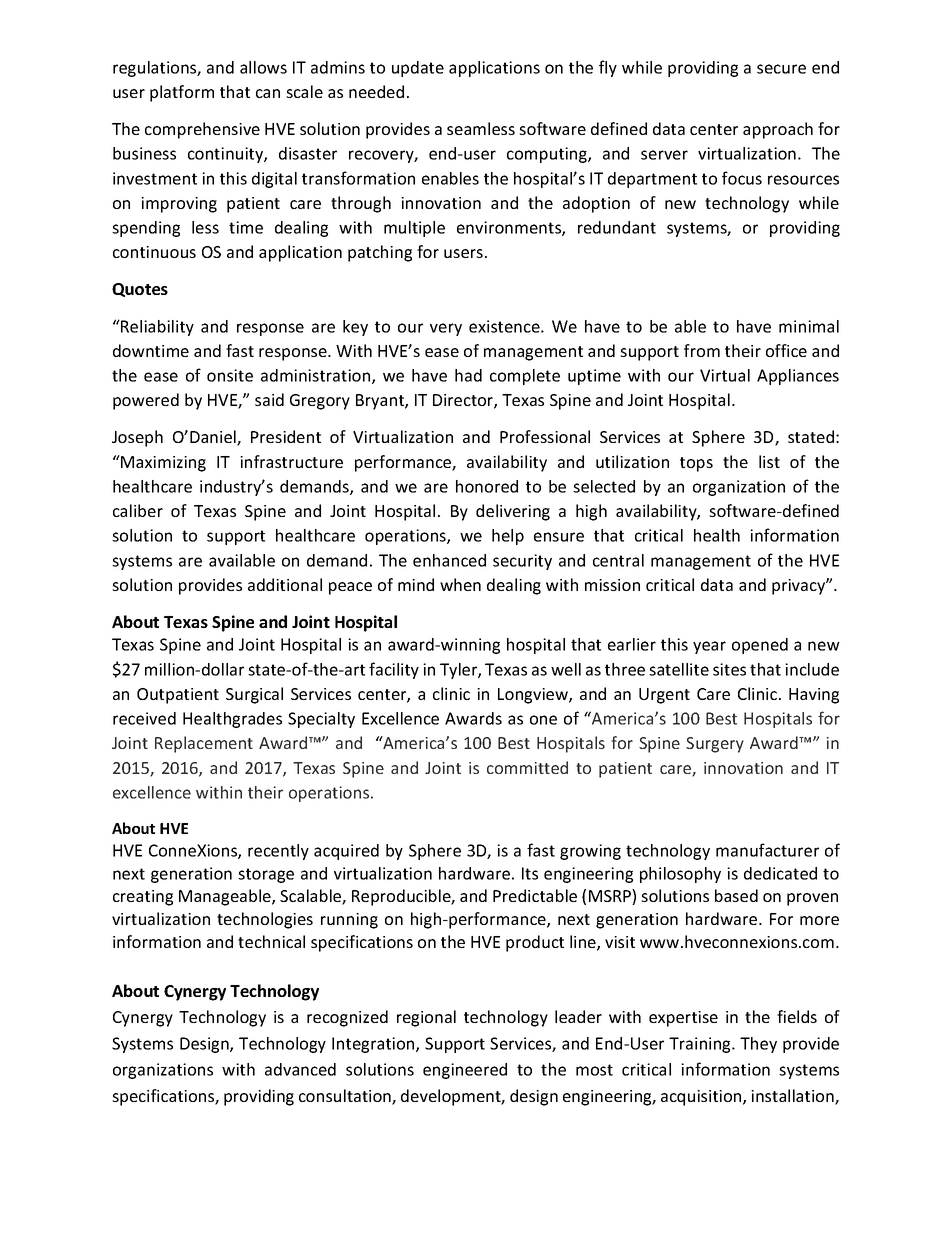  What do you see at coordinates (285, 584) in the page?
I see `additional` at bounding box center [285, 584].
